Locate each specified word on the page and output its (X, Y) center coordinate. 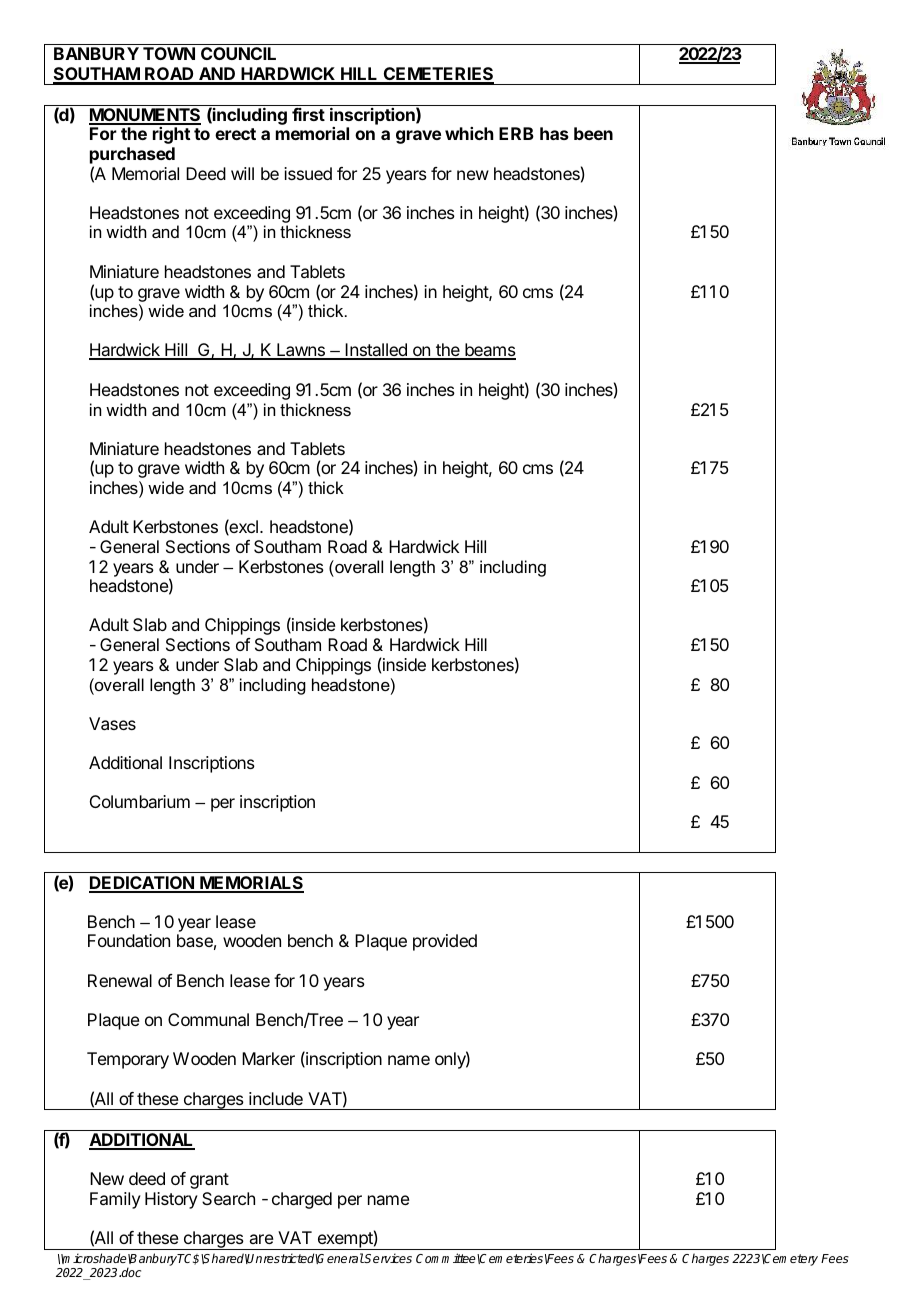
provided (445, 942)
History (171, 1200)
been (593, 133)
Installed (376, 351)
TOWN (169, 53)
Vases (112, 723)
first (308, 114)
